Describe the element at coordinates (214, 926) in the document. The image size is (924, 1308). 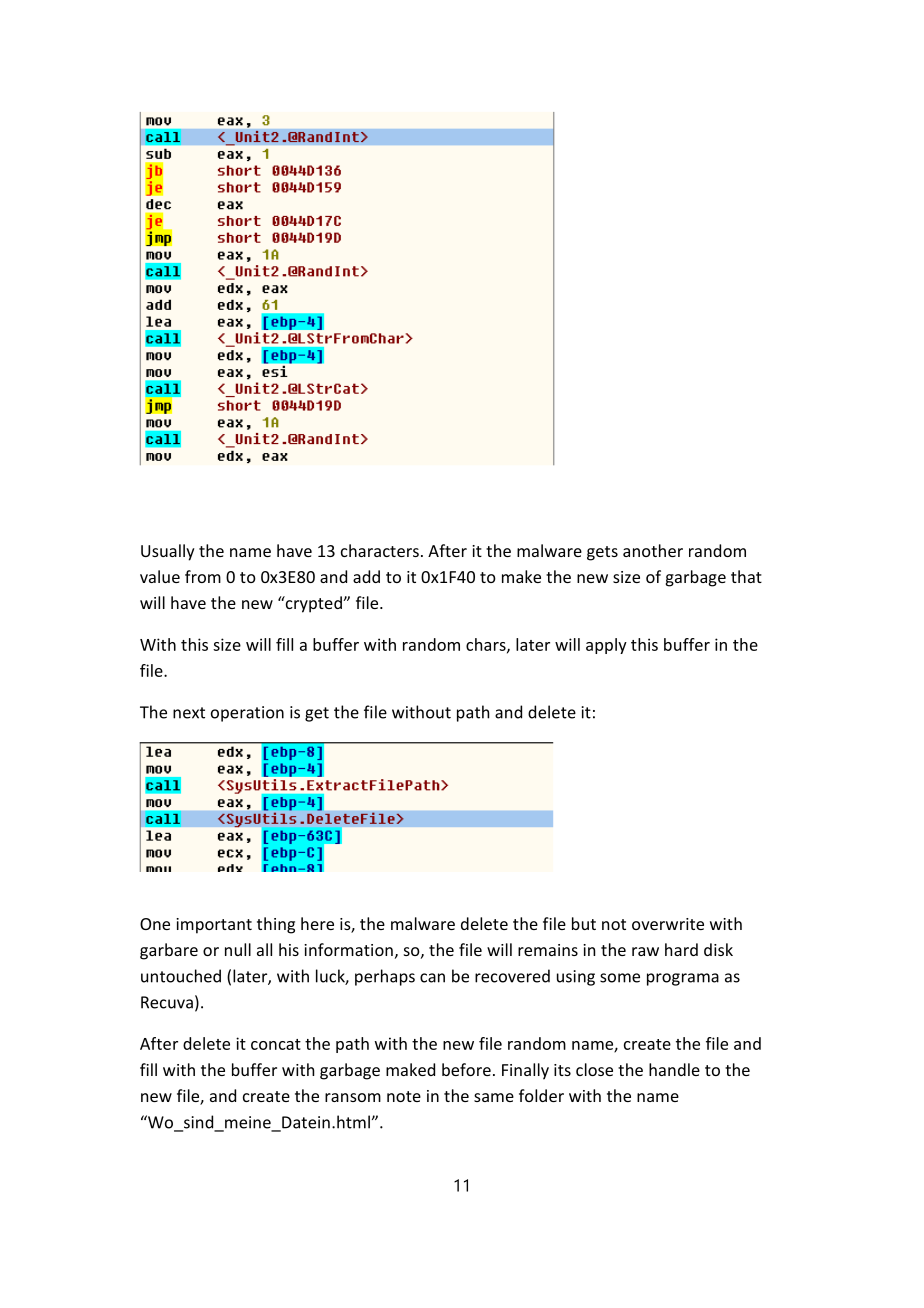
I see `important` at that location.
